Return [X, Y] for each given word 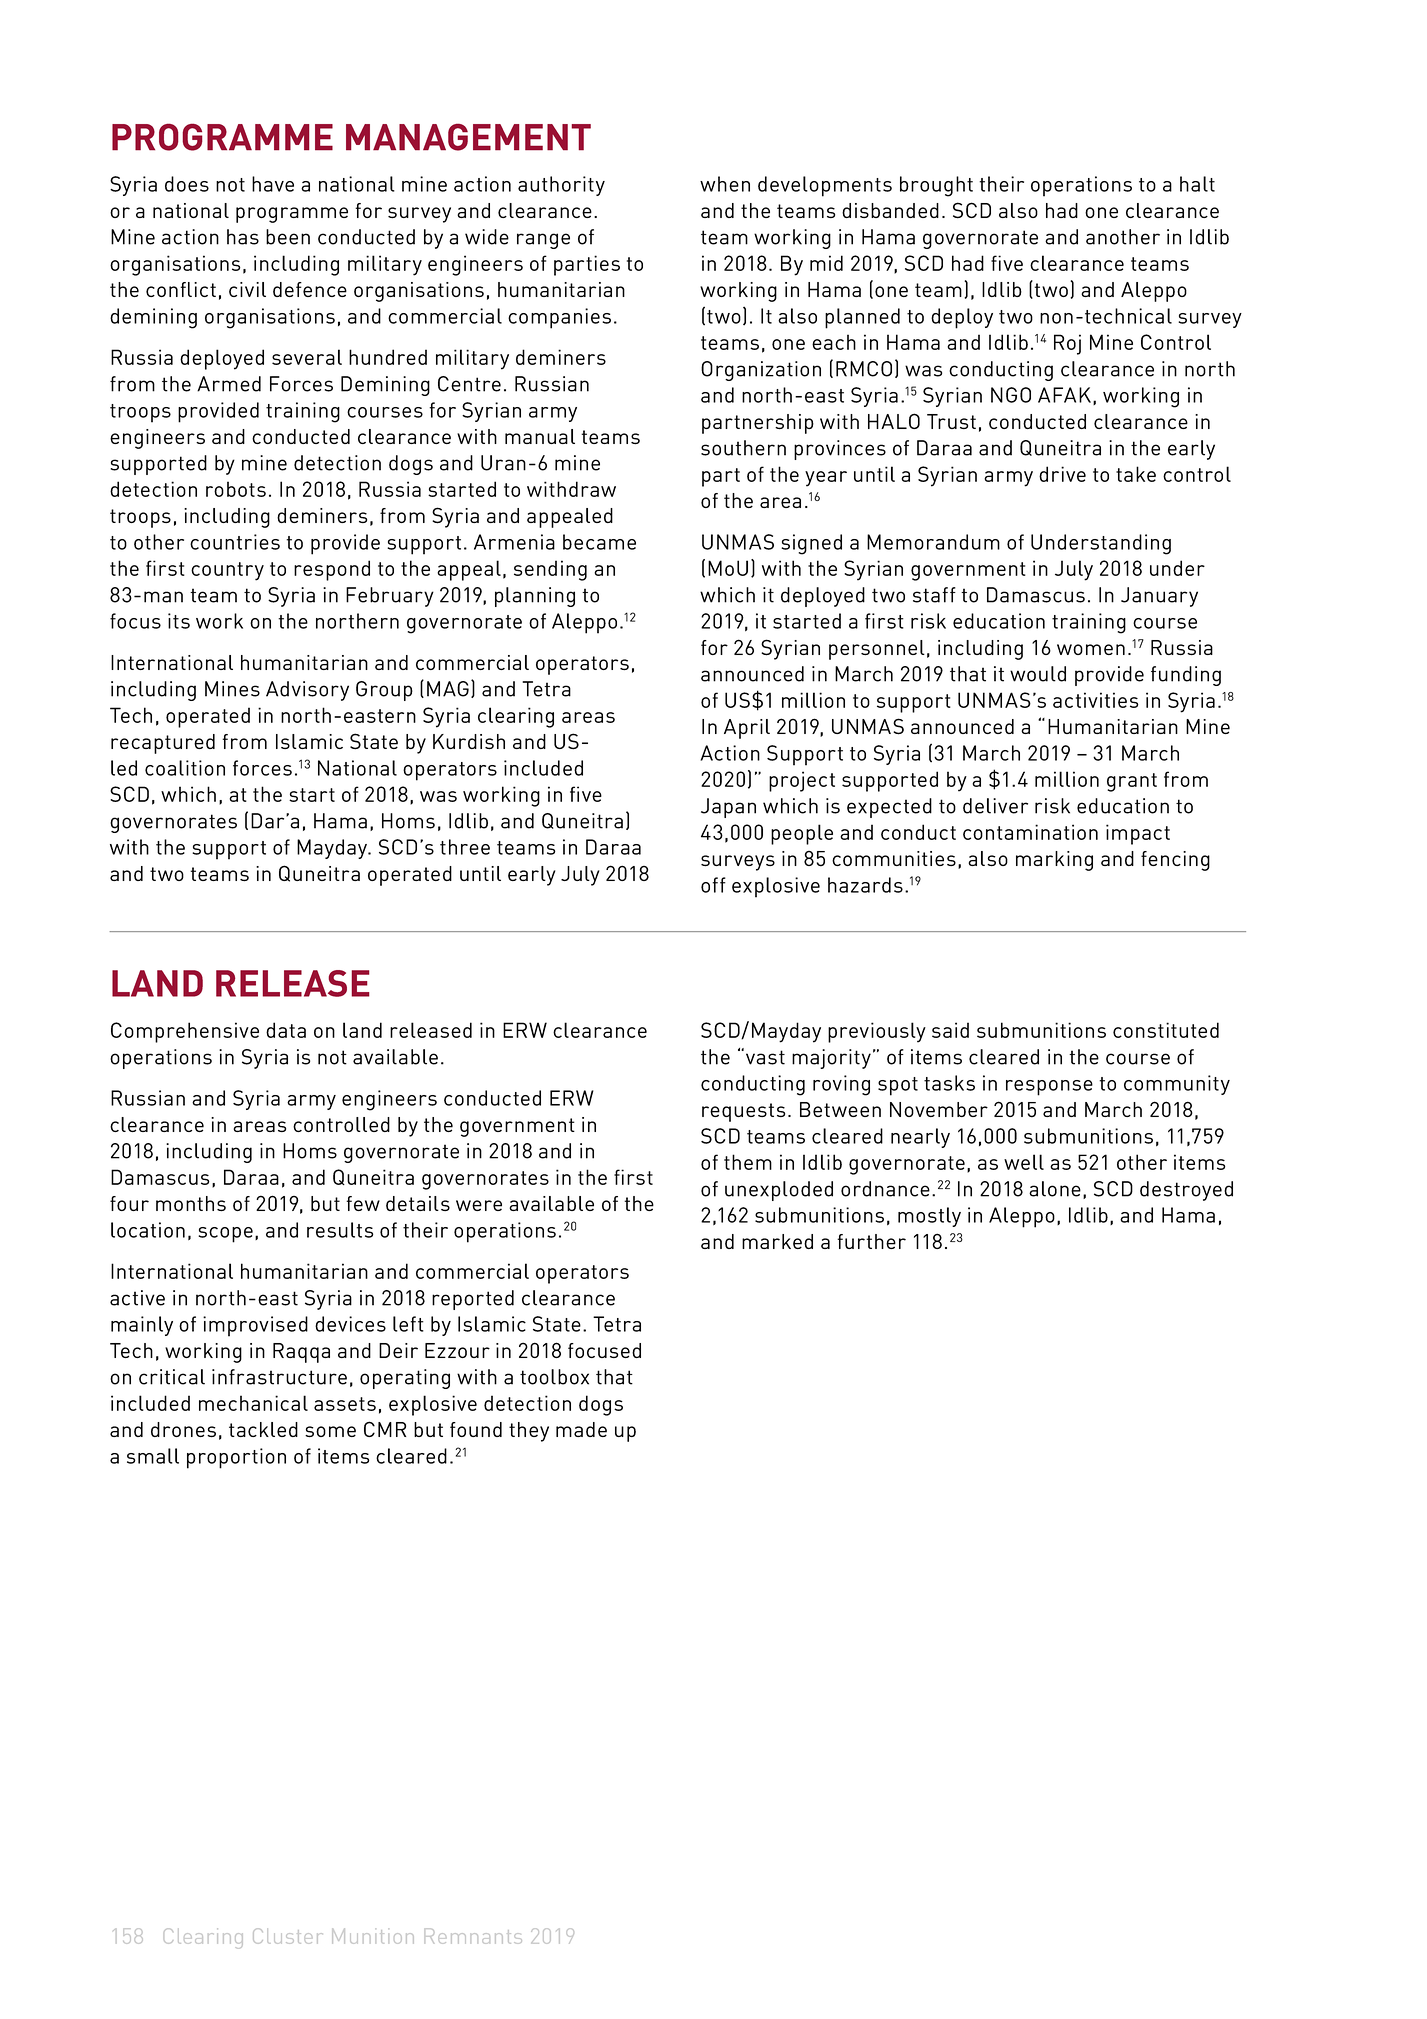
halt [1197, 184]
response [1049, 1088]
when [725, 184]
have [273, 184]
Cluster [287, 1936]
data [286, 1030]
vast [765, 1057]
